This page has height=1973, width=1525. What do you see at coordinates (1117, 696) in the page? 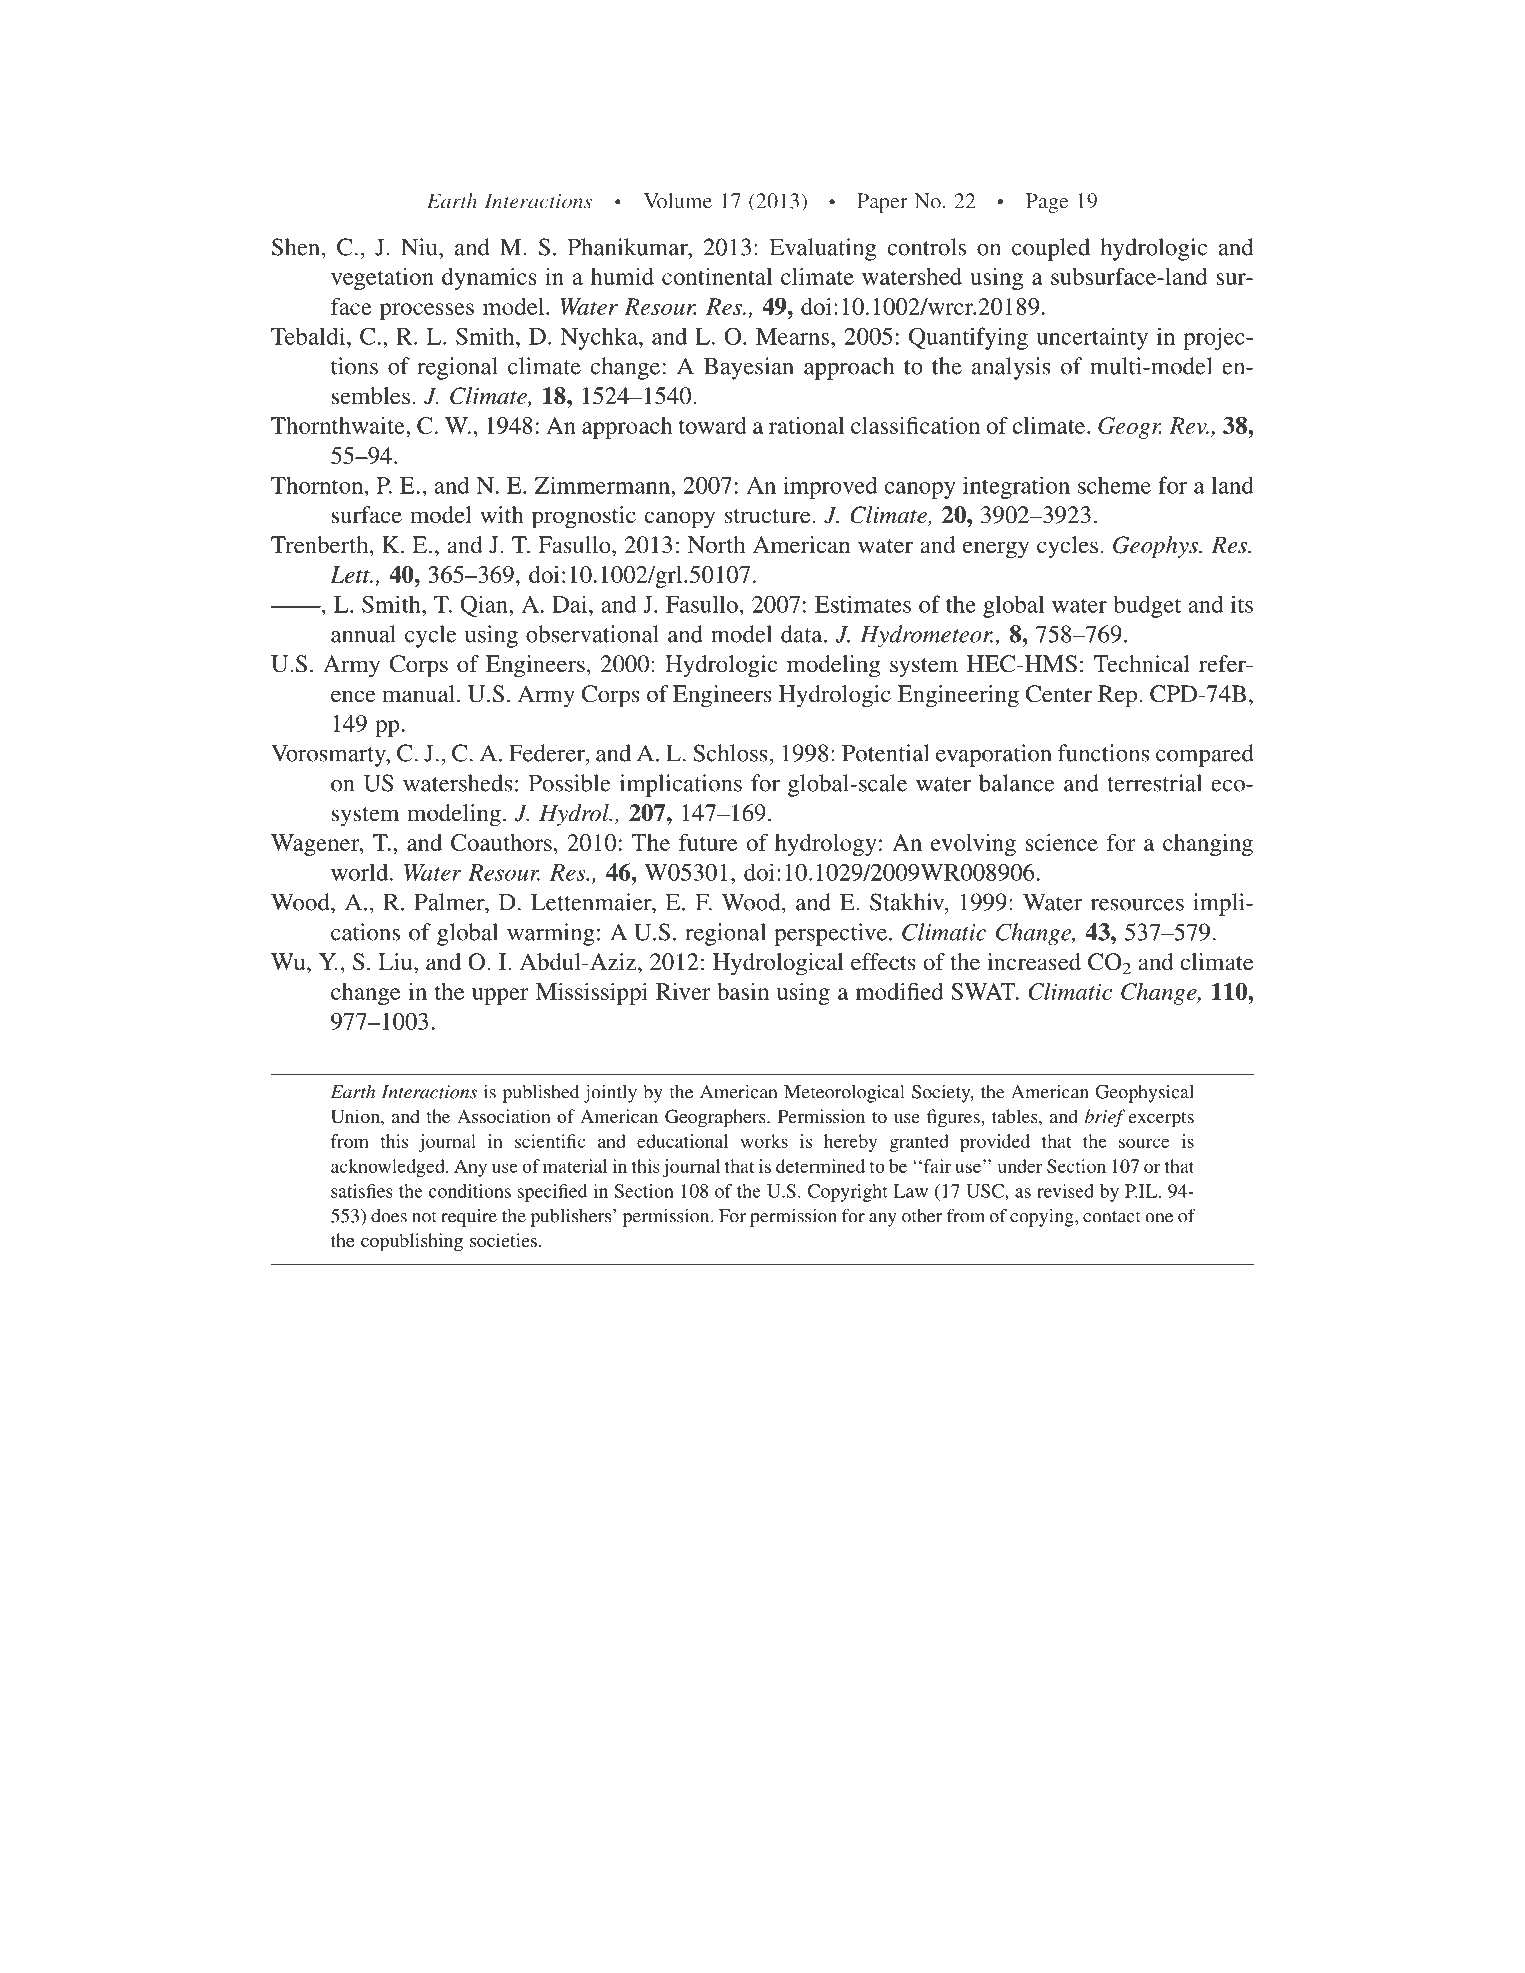
I see `Rep` at bounding box center [1117, 696].
